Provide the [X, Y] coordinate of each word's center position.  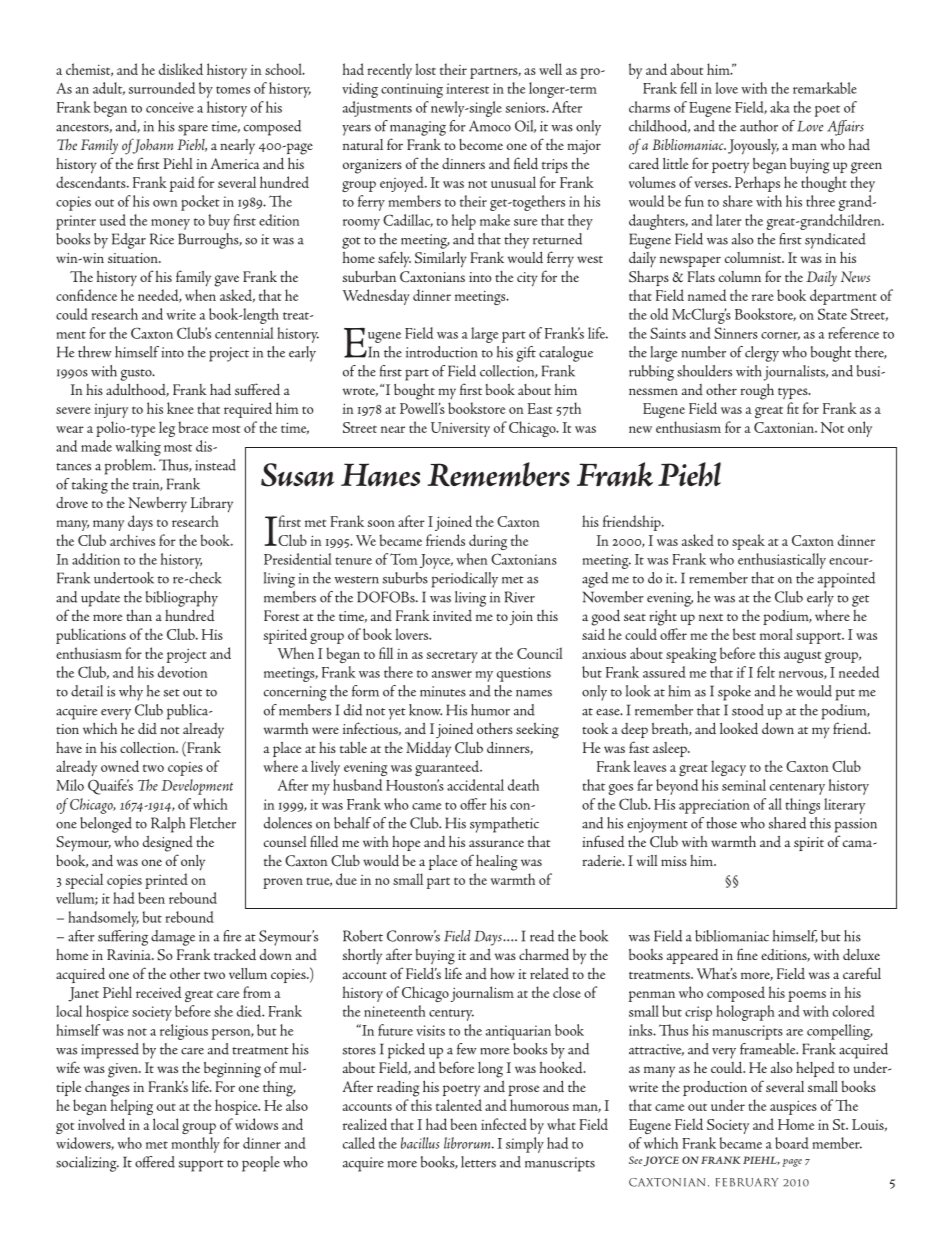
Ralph [168, 825]
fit [793, 408]
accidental [475, 785]
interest [467, 88]
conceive [170, 107]
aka [780, 107]
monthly [195, 1145]
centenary [797, 789]
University [460, 429]
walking [138, 448]
